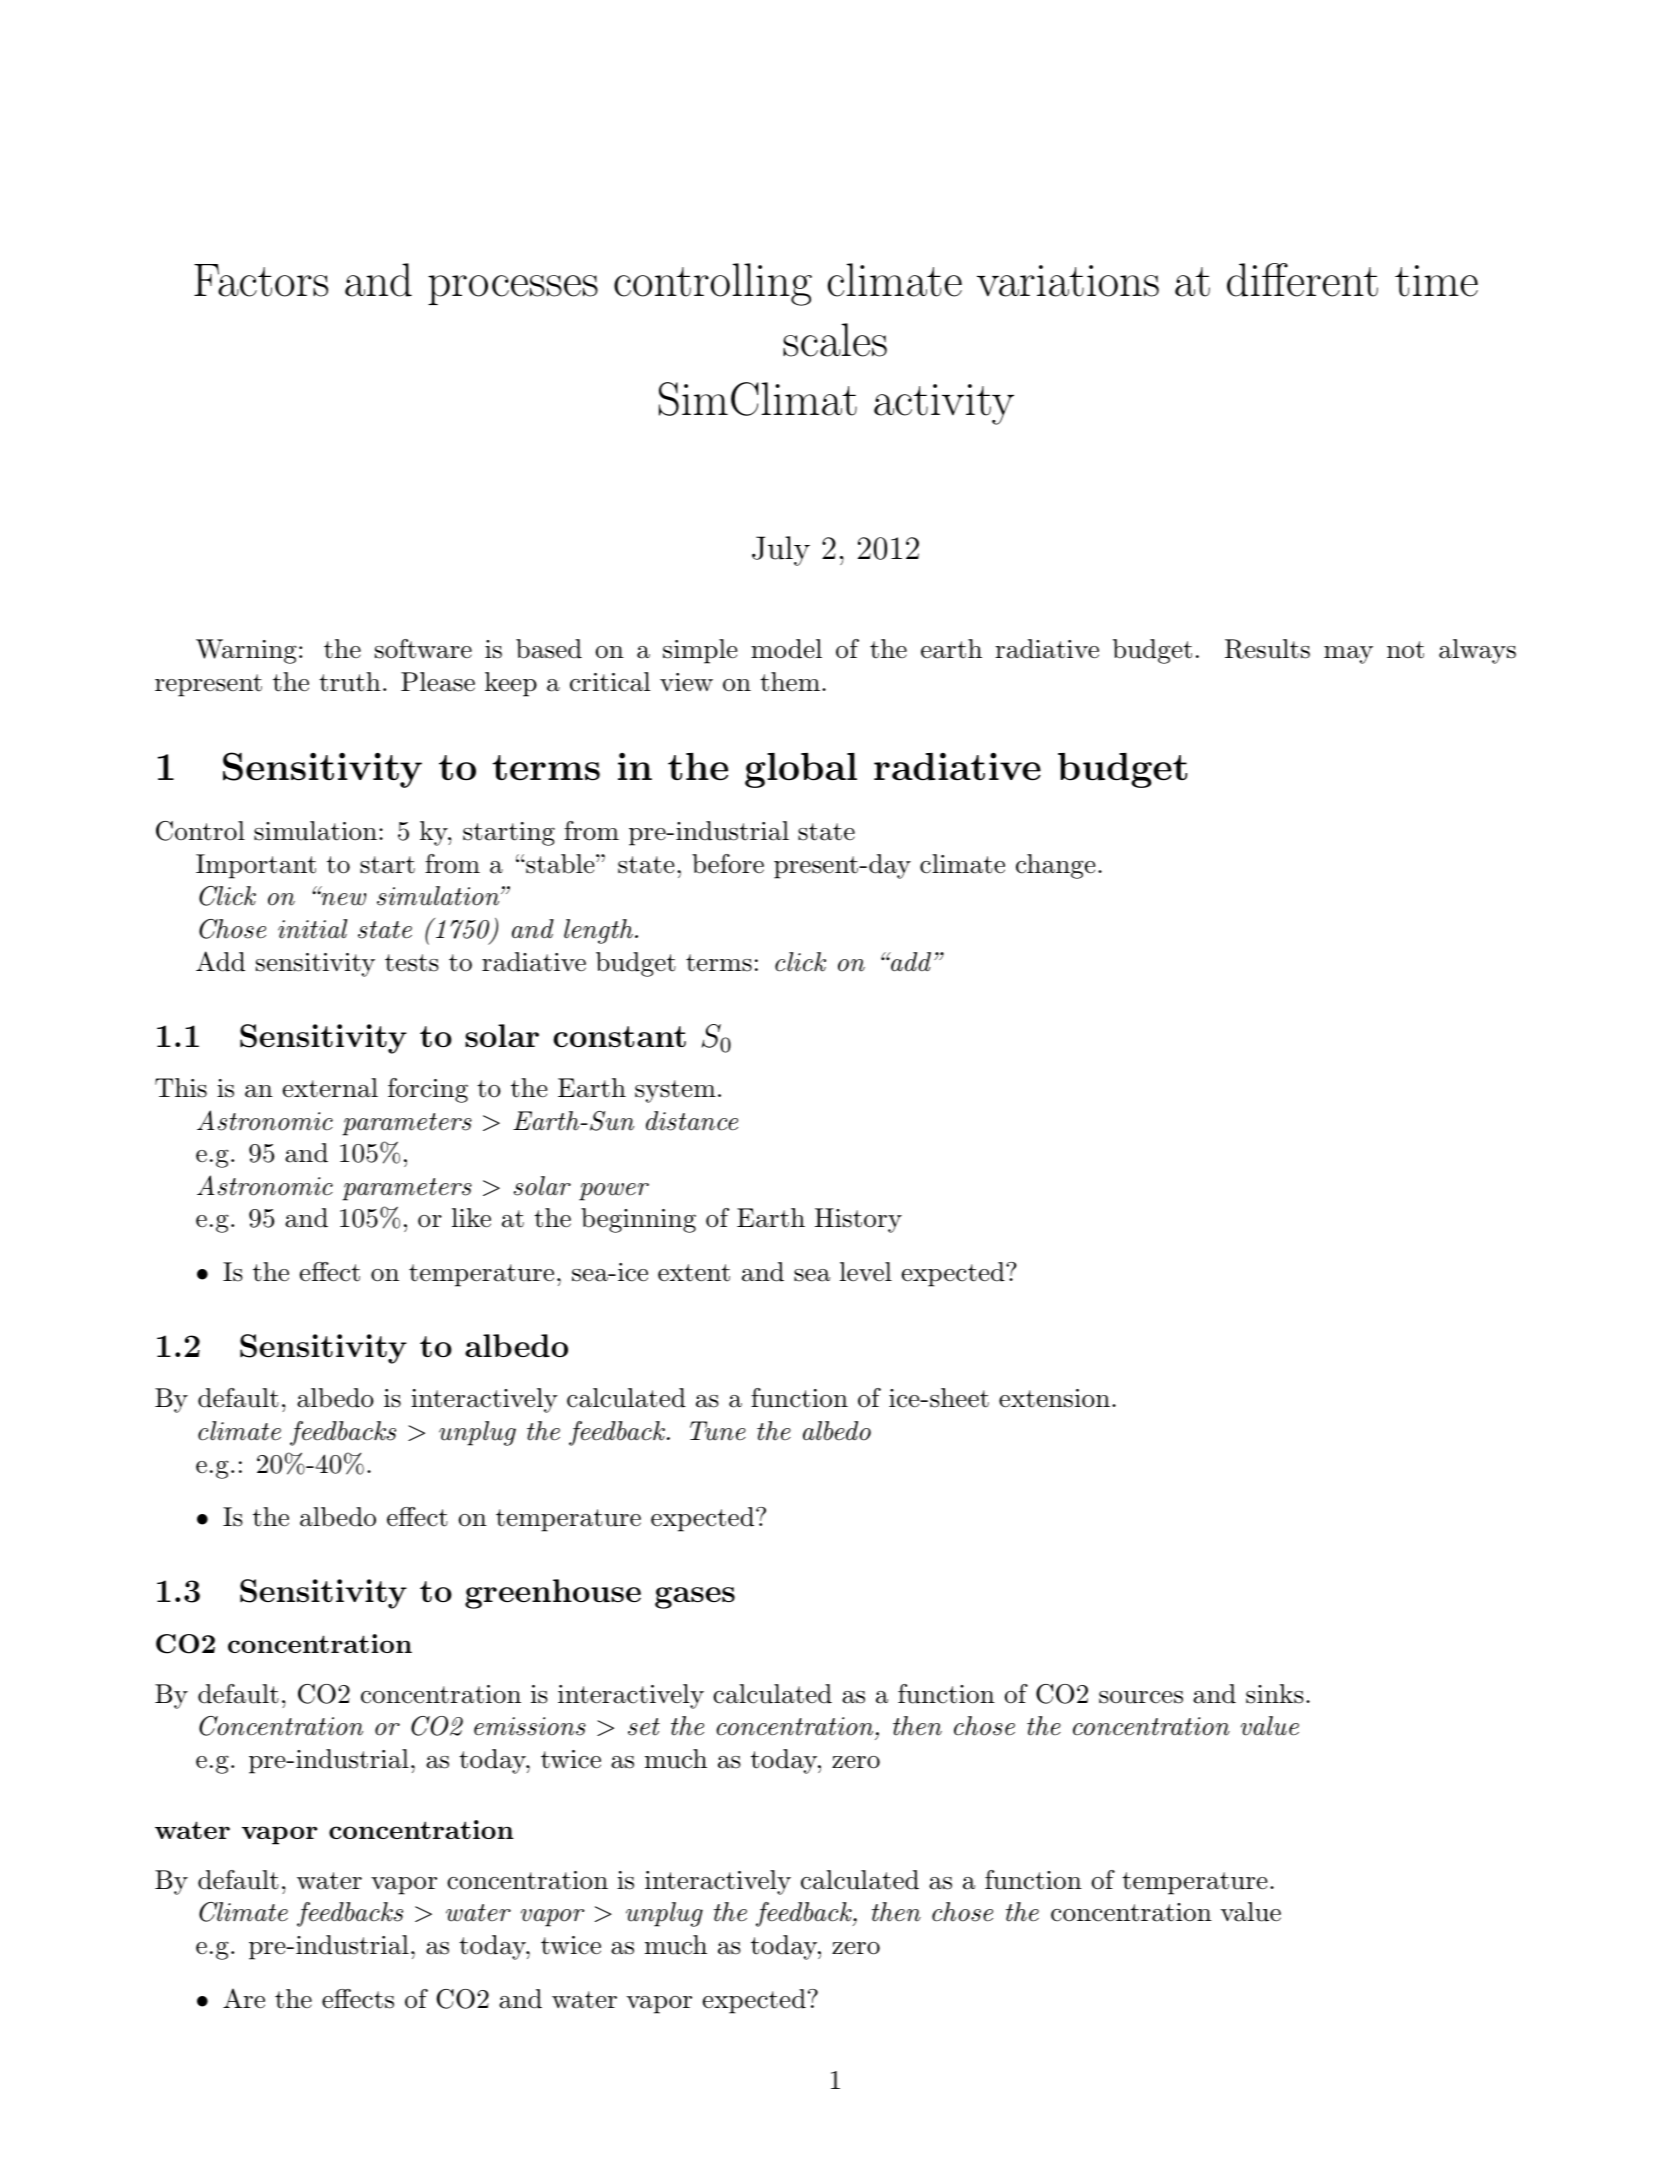 Image resolution: width=1671 pixels, height=2163 pixels. I want to click on global, so click(801, 770).
